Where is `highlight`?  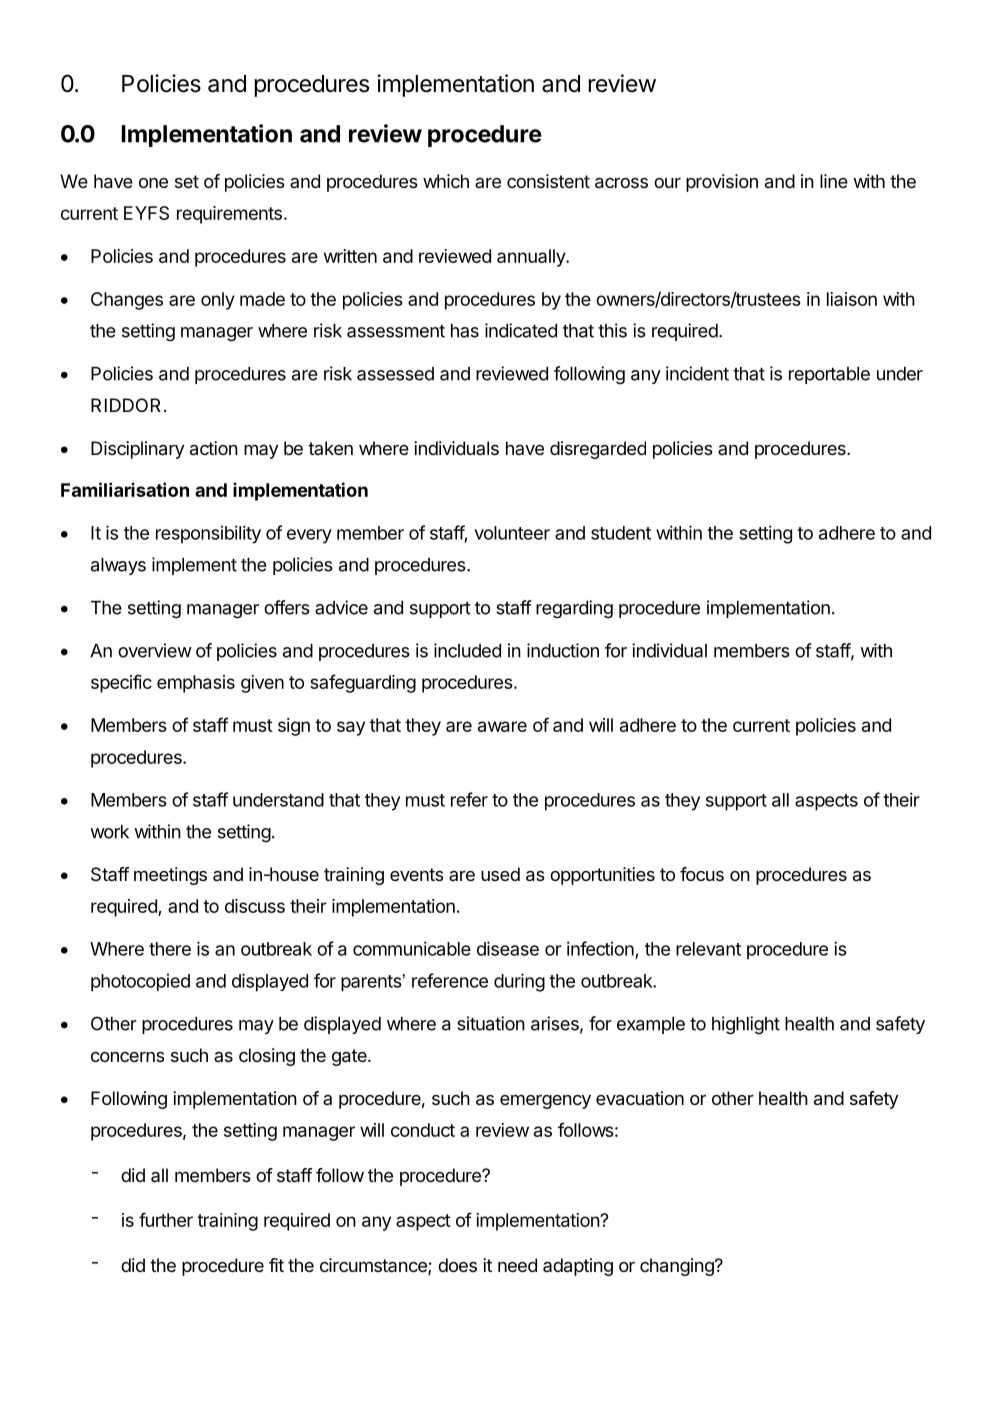
highlight is located at coordinates (746, 1025).
